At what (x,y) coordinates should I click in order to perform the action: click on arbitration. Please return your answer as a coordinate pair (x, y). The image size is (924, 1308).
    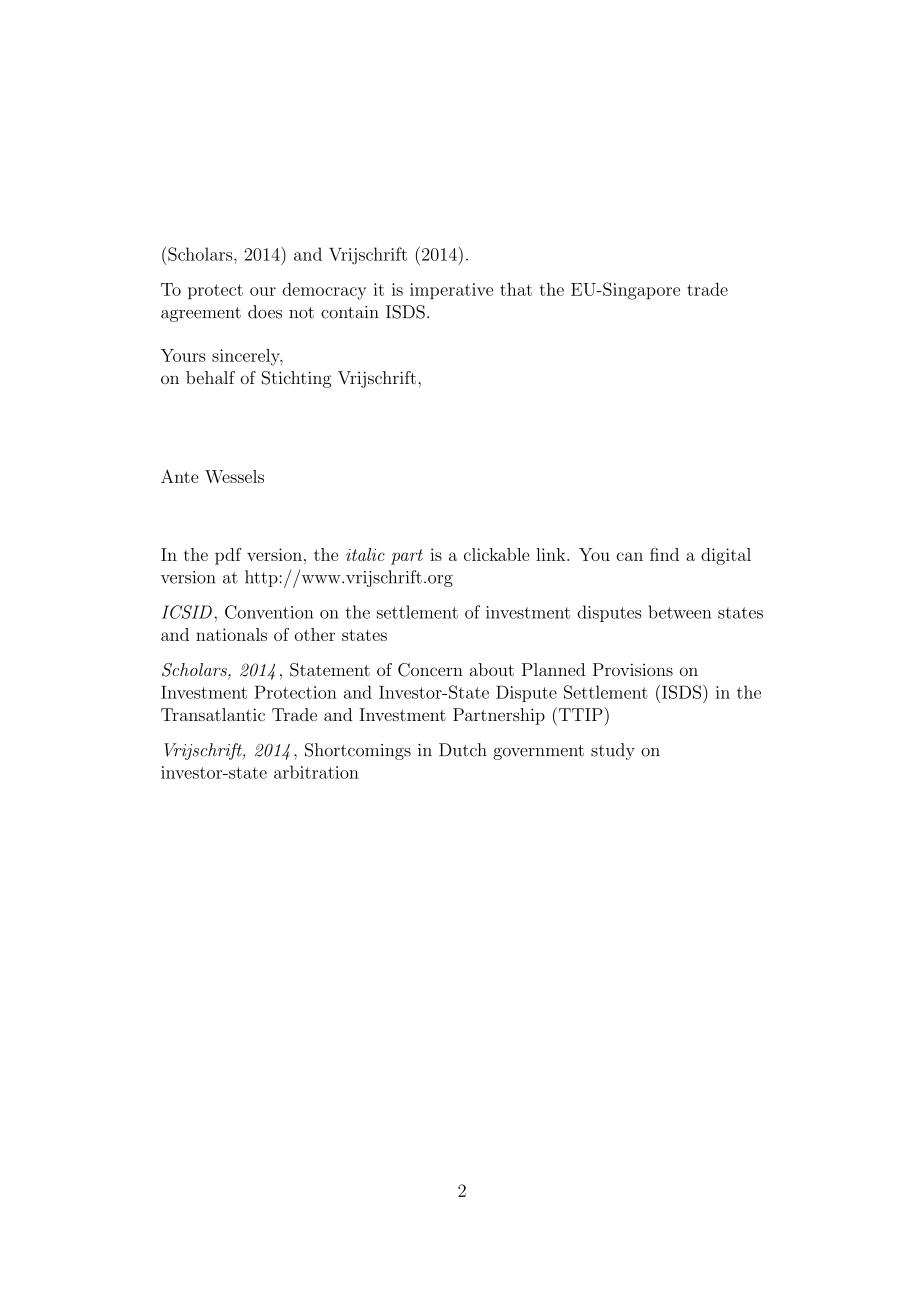
    Looking at the image, I should click on (316, 772).
